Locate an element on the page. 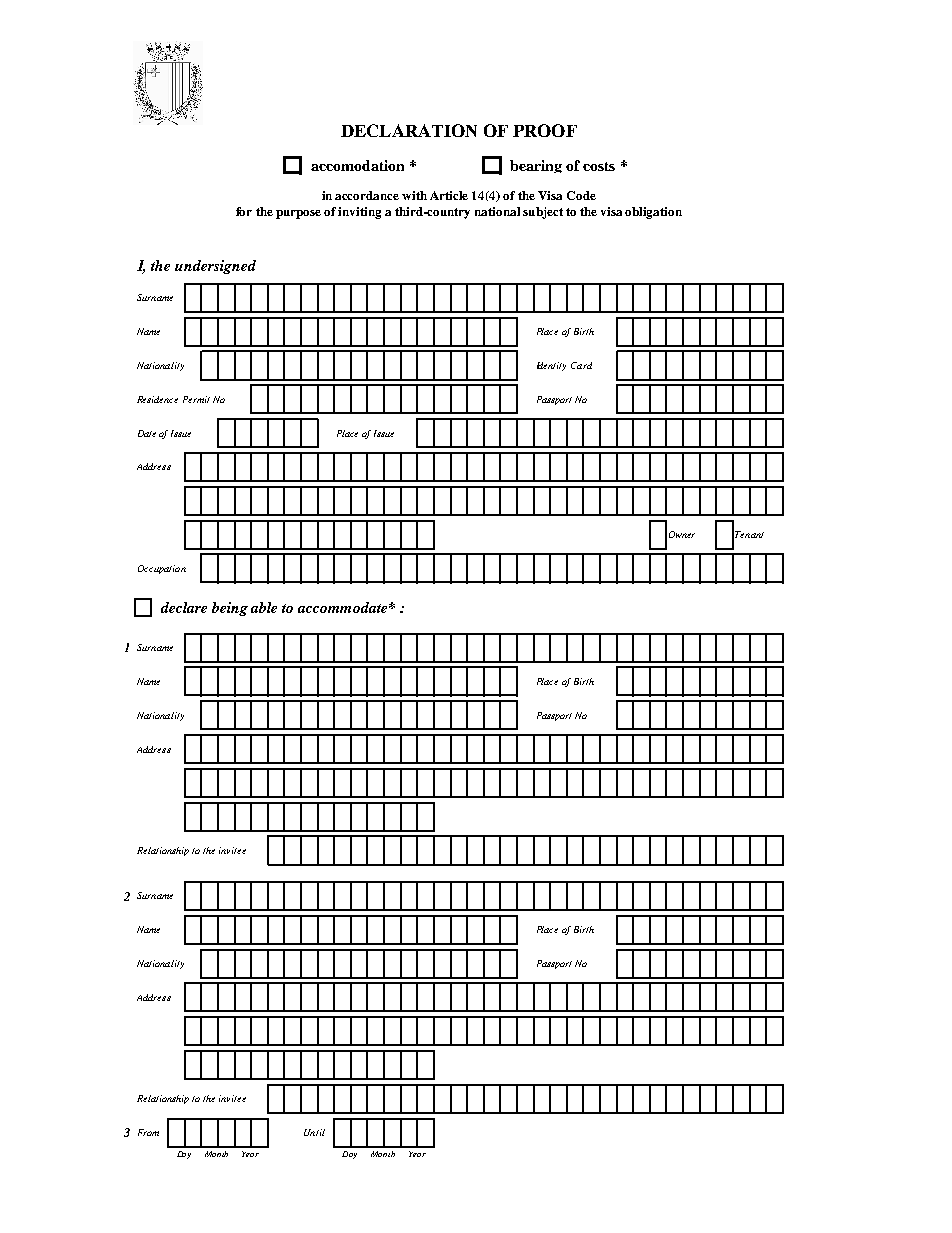 This page has width=952, height=1233. Residence is located at coordinates (157, 399).
